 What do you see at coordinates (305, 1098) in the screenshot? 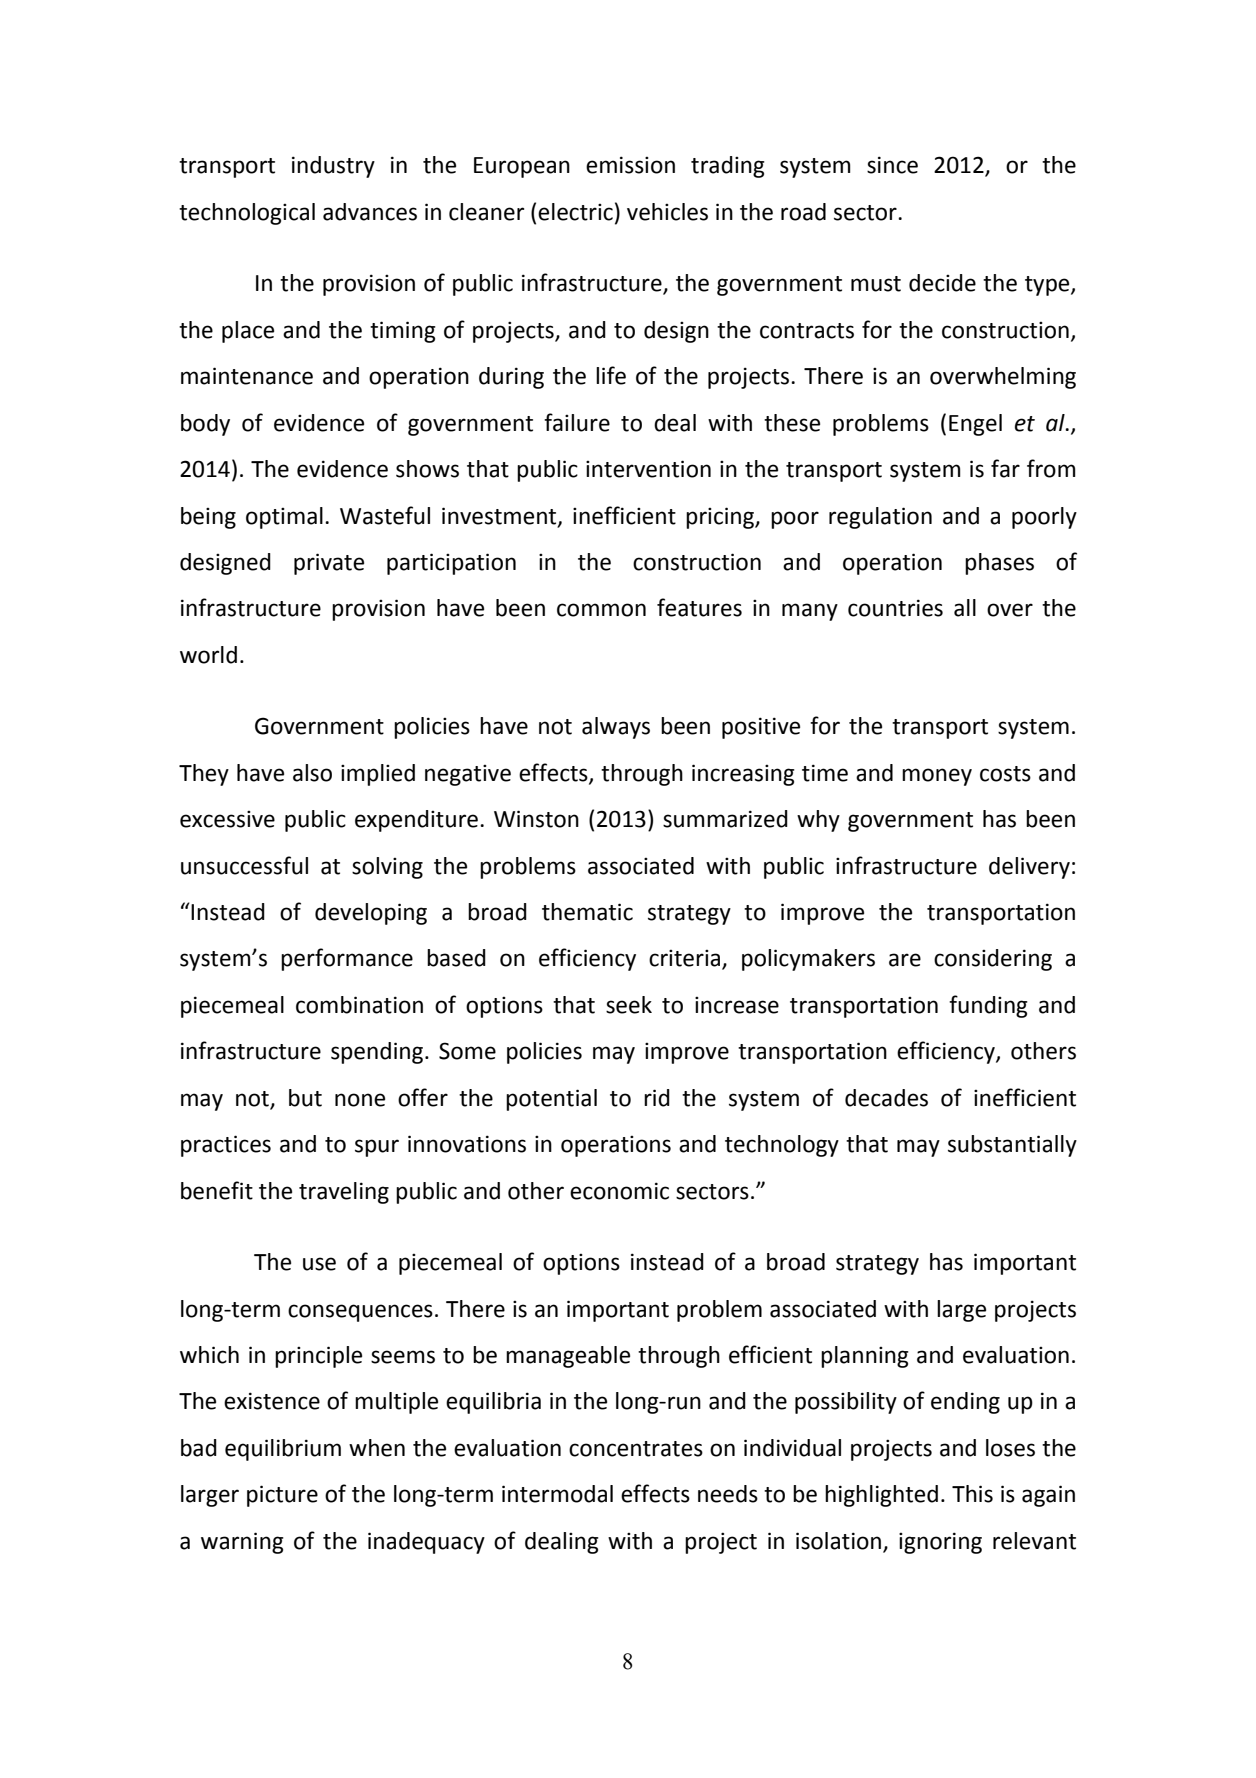
I see `but` at bounding box center [305, 1098].
